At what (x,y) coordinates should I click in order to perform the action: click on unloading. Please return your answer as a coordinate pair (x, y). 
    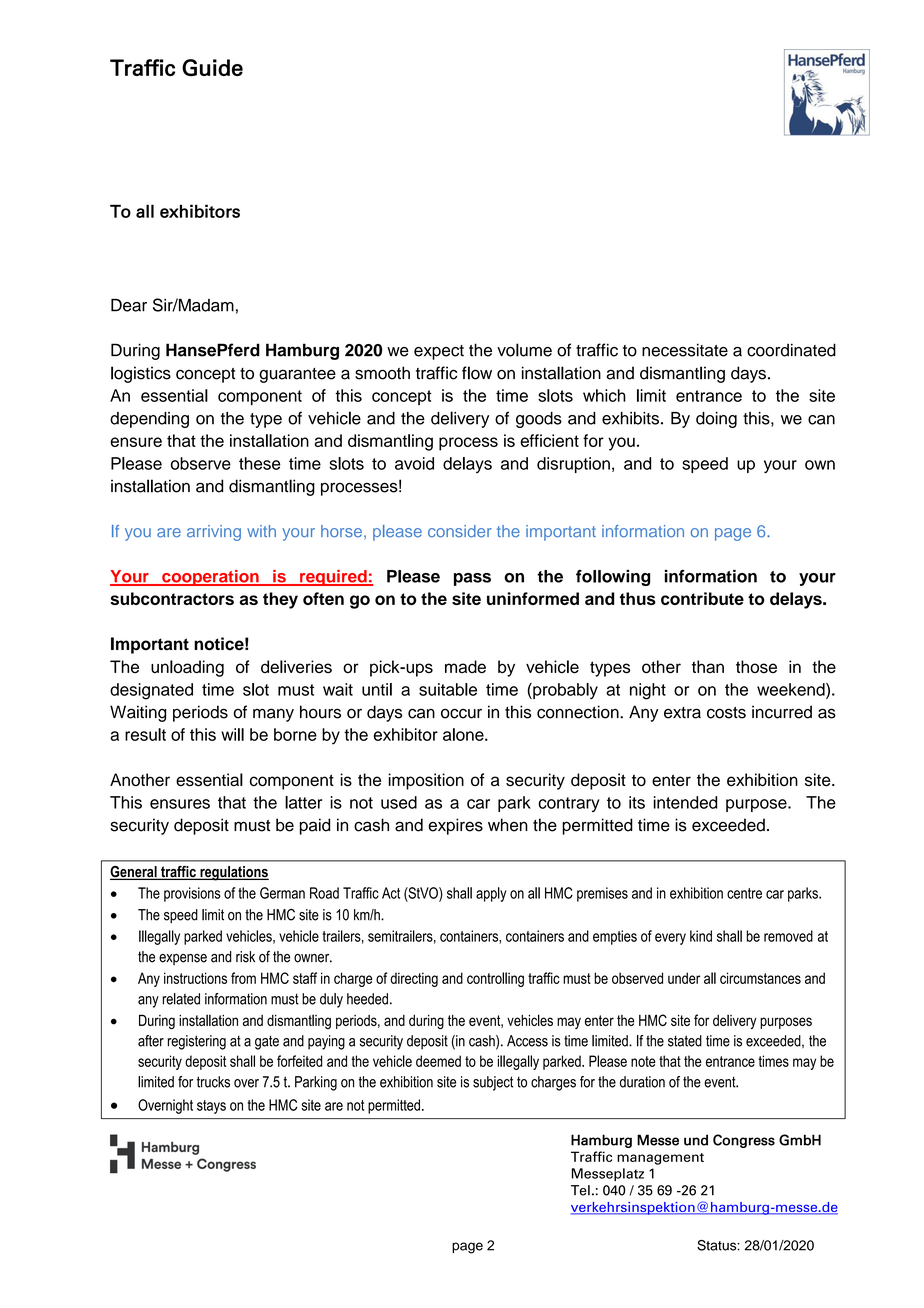
    Looking at the image, I should click on (187, 668).
